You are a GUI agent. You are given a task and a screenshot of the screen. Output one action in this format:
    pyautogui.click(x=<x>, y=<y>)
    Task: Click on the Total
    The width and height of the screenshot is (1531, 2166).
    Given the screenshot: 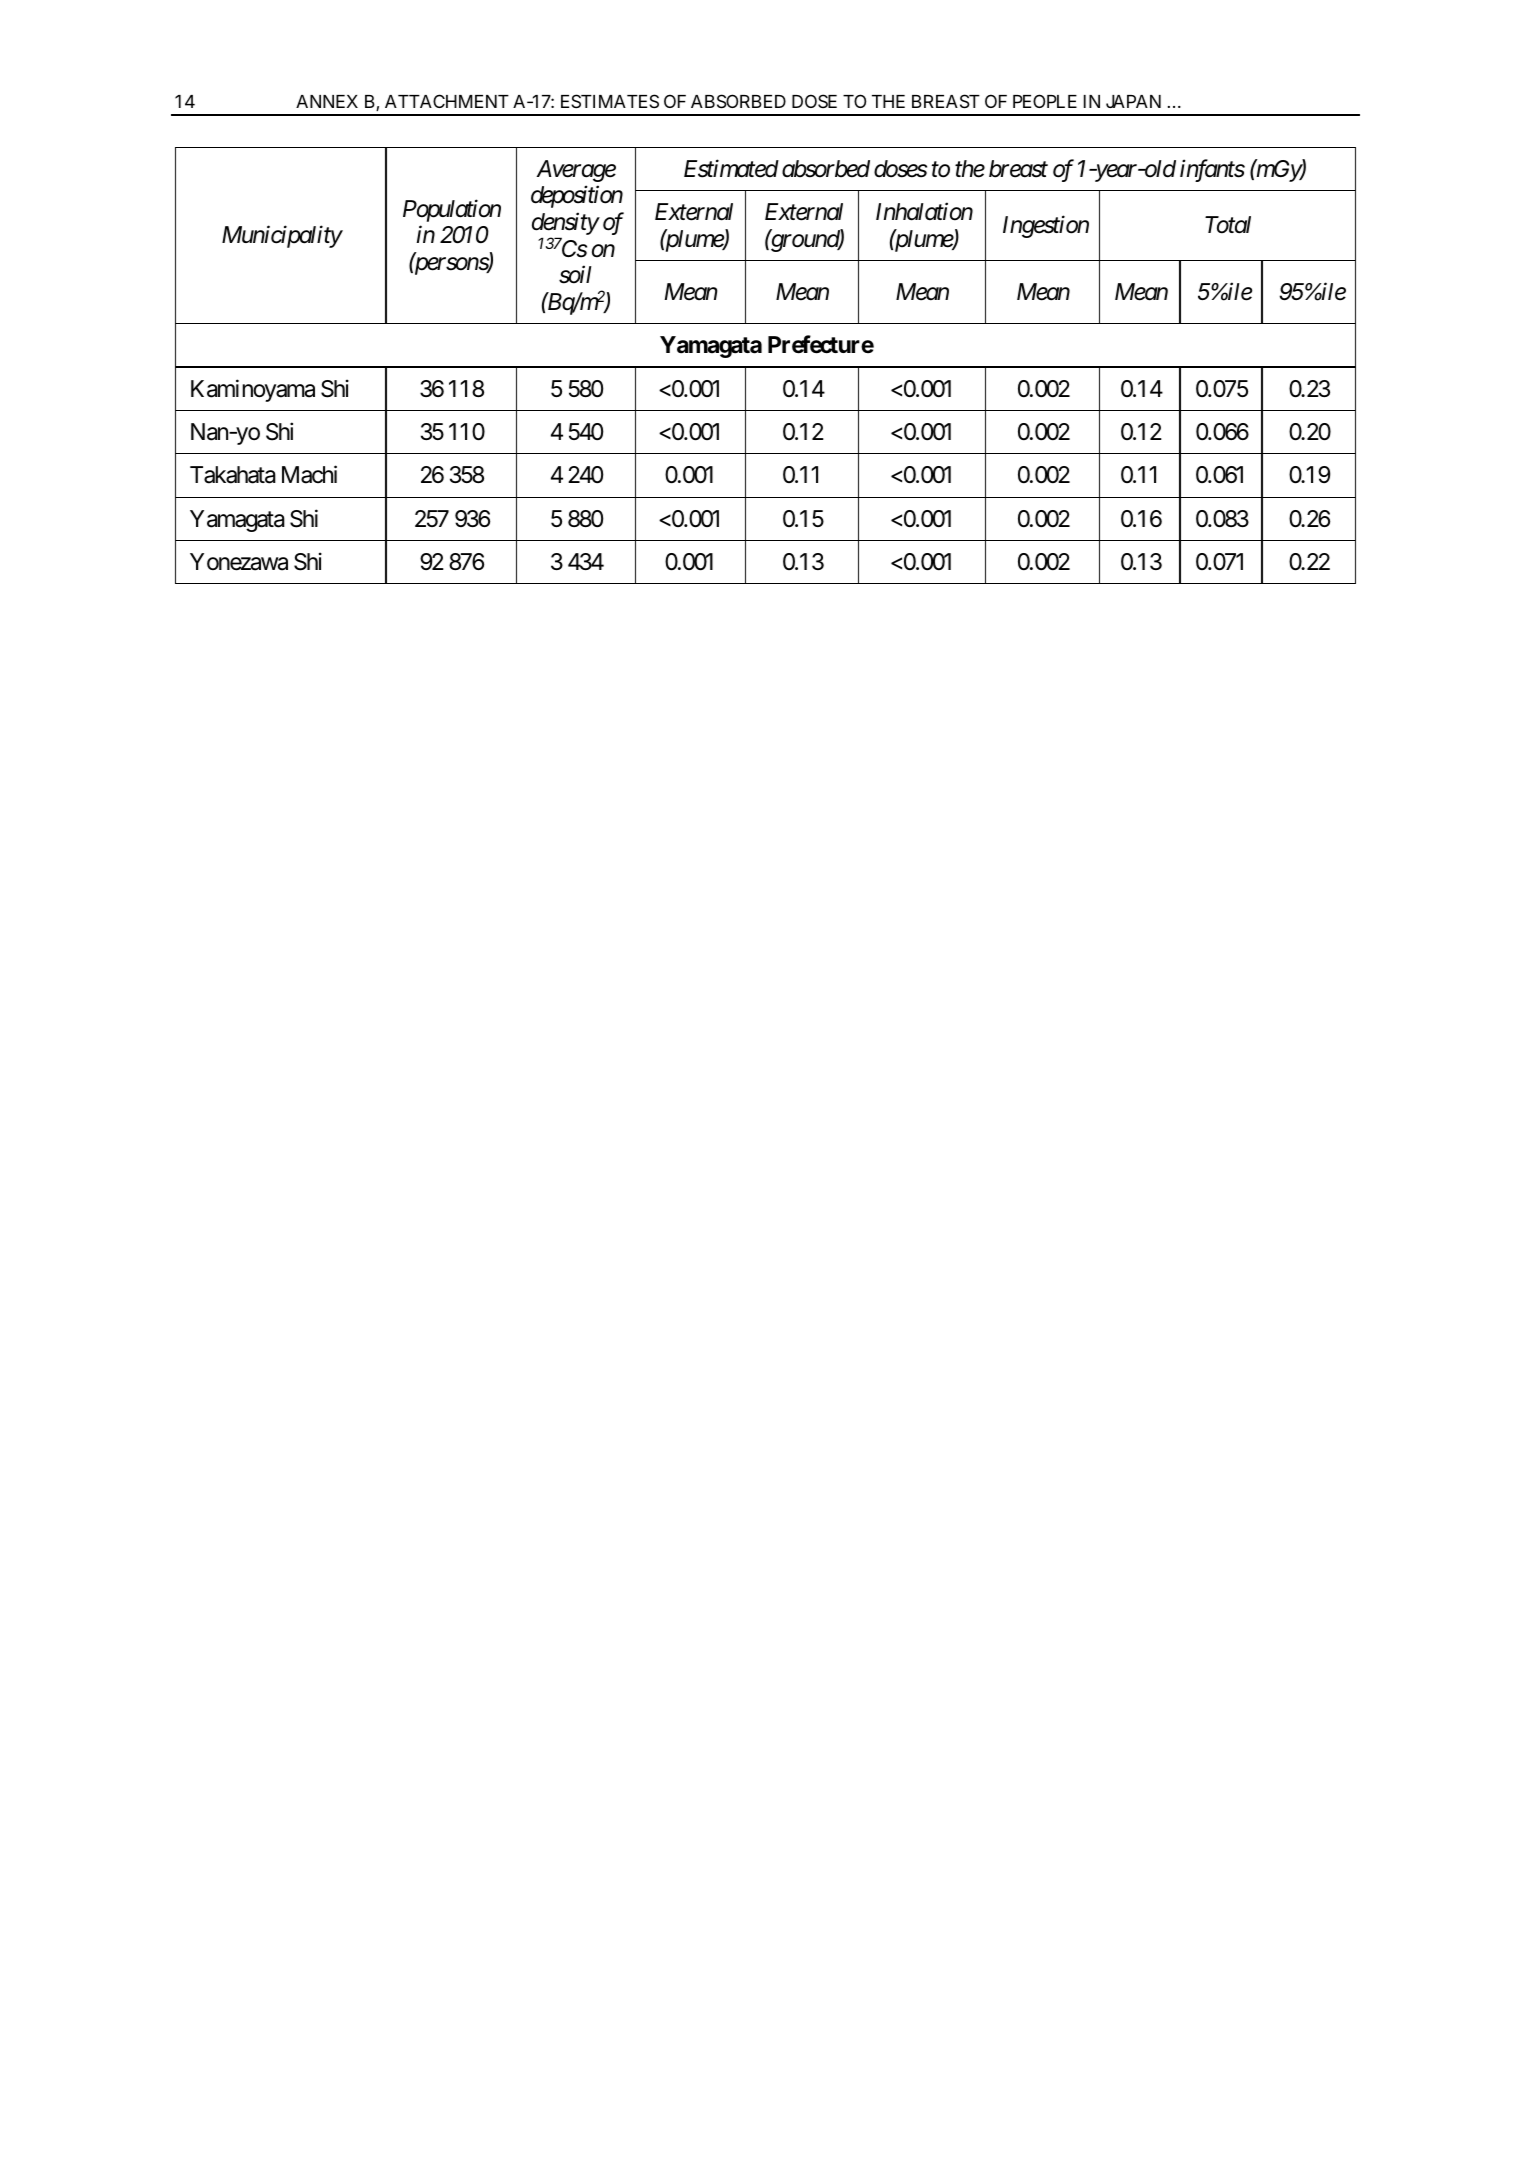 What is the action you would take?
    pyautogui.click(x=1228, y=225)
